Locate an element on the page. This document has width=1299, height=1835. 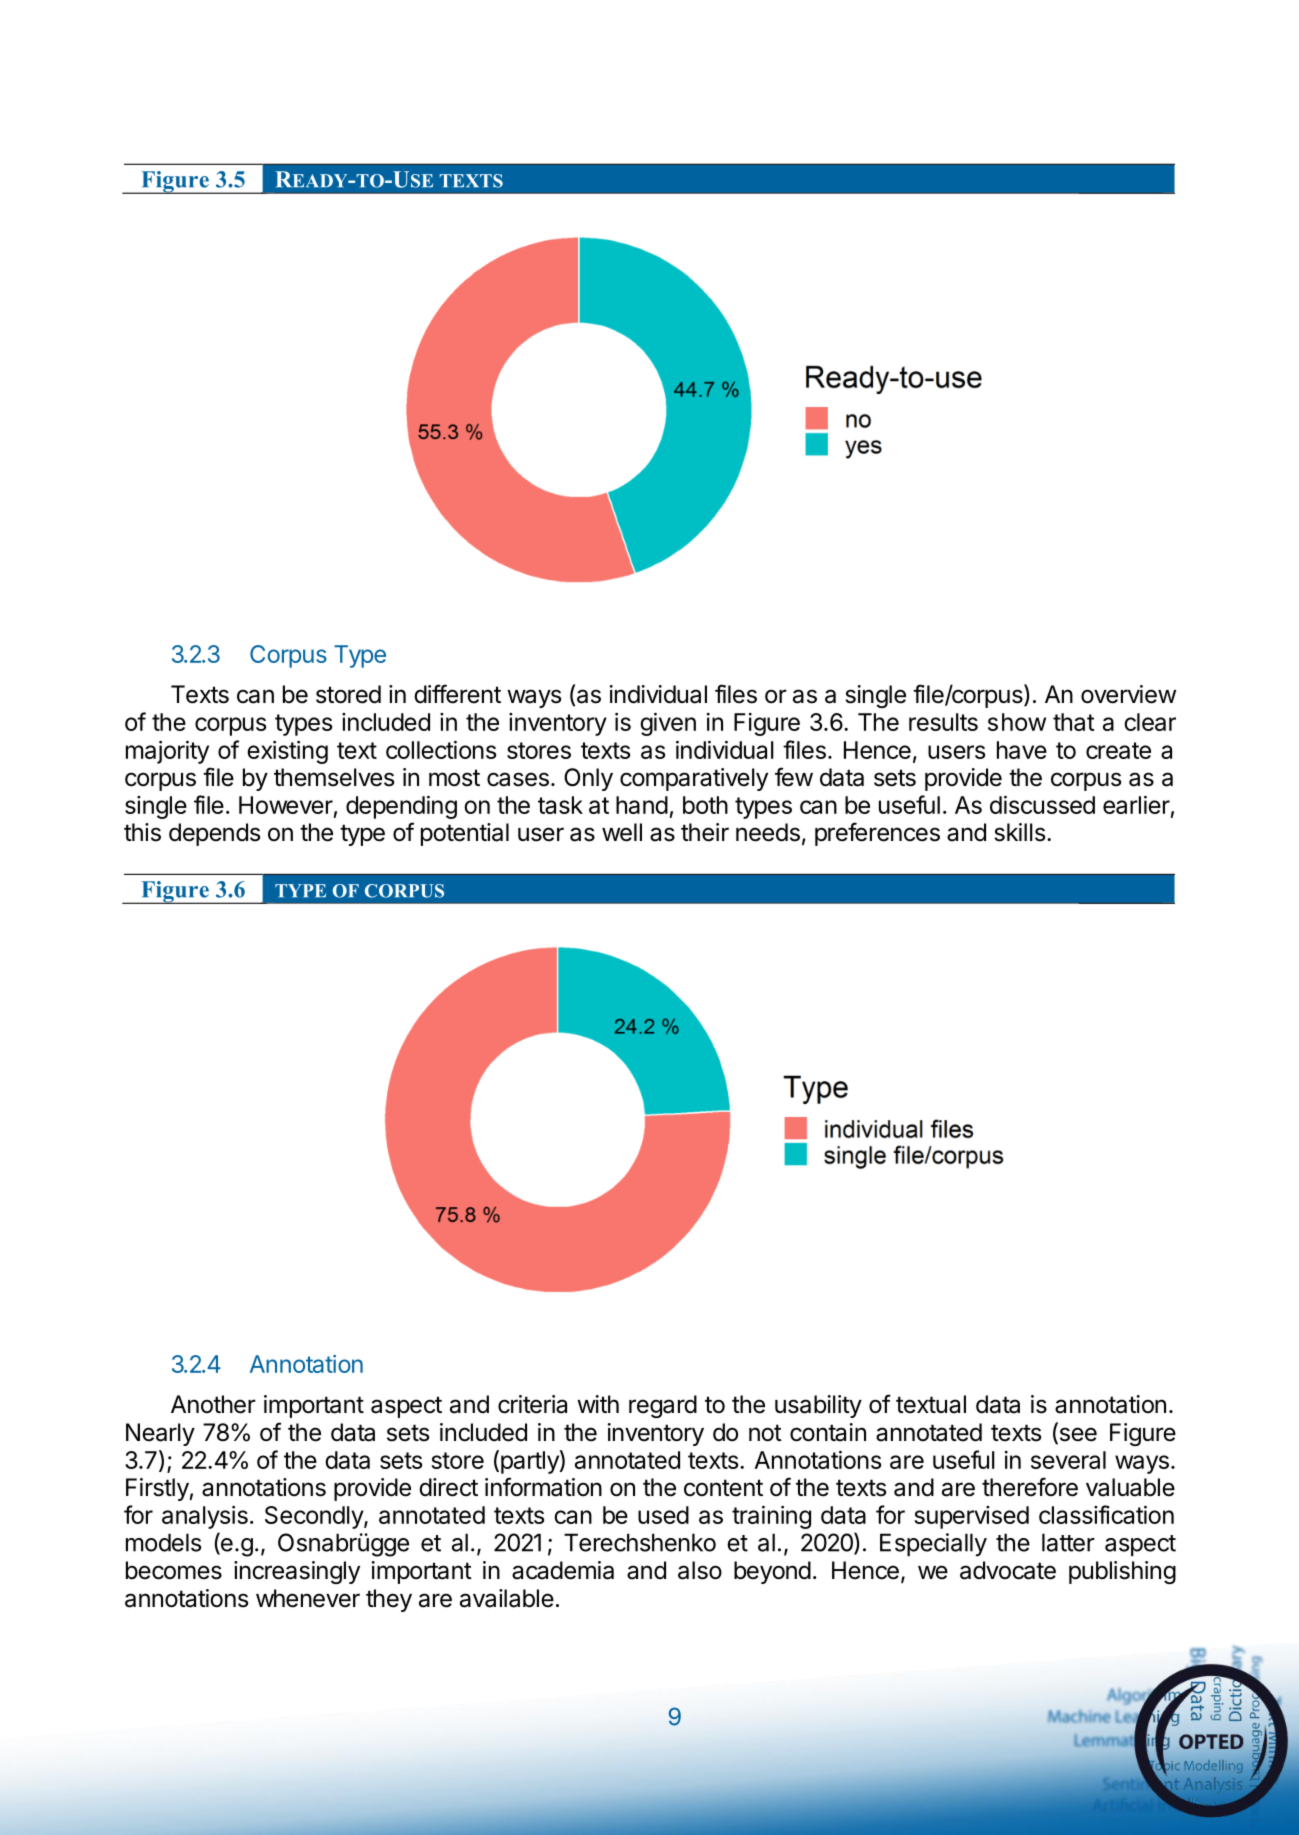
existing is located at coordinates (287, 752).
